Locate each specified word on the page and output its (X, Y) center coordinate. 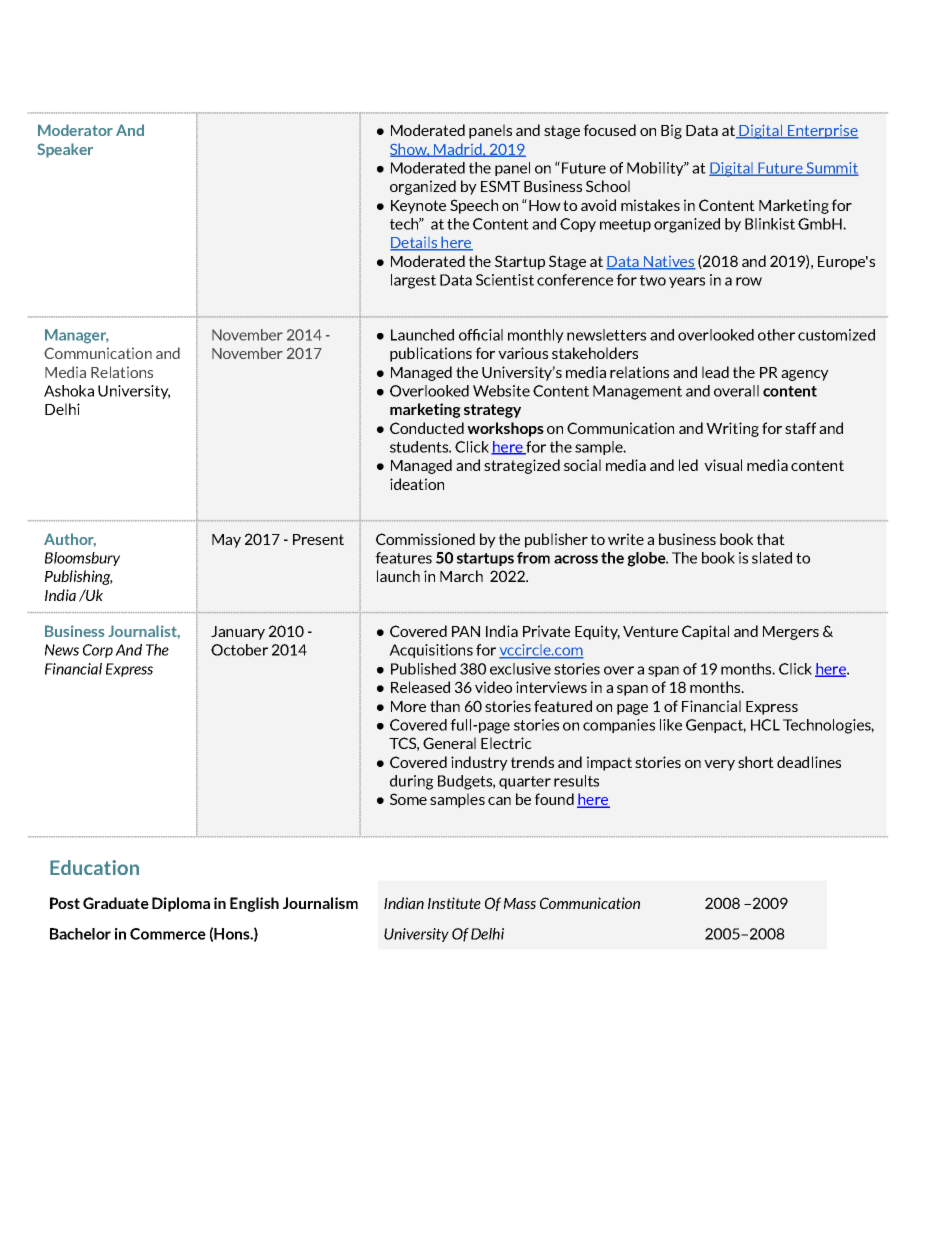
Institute (454, 903)
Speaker (65, 150)
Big (671, 131)
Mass (520, 903)
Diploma (181, 904)
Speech (474, 206)
